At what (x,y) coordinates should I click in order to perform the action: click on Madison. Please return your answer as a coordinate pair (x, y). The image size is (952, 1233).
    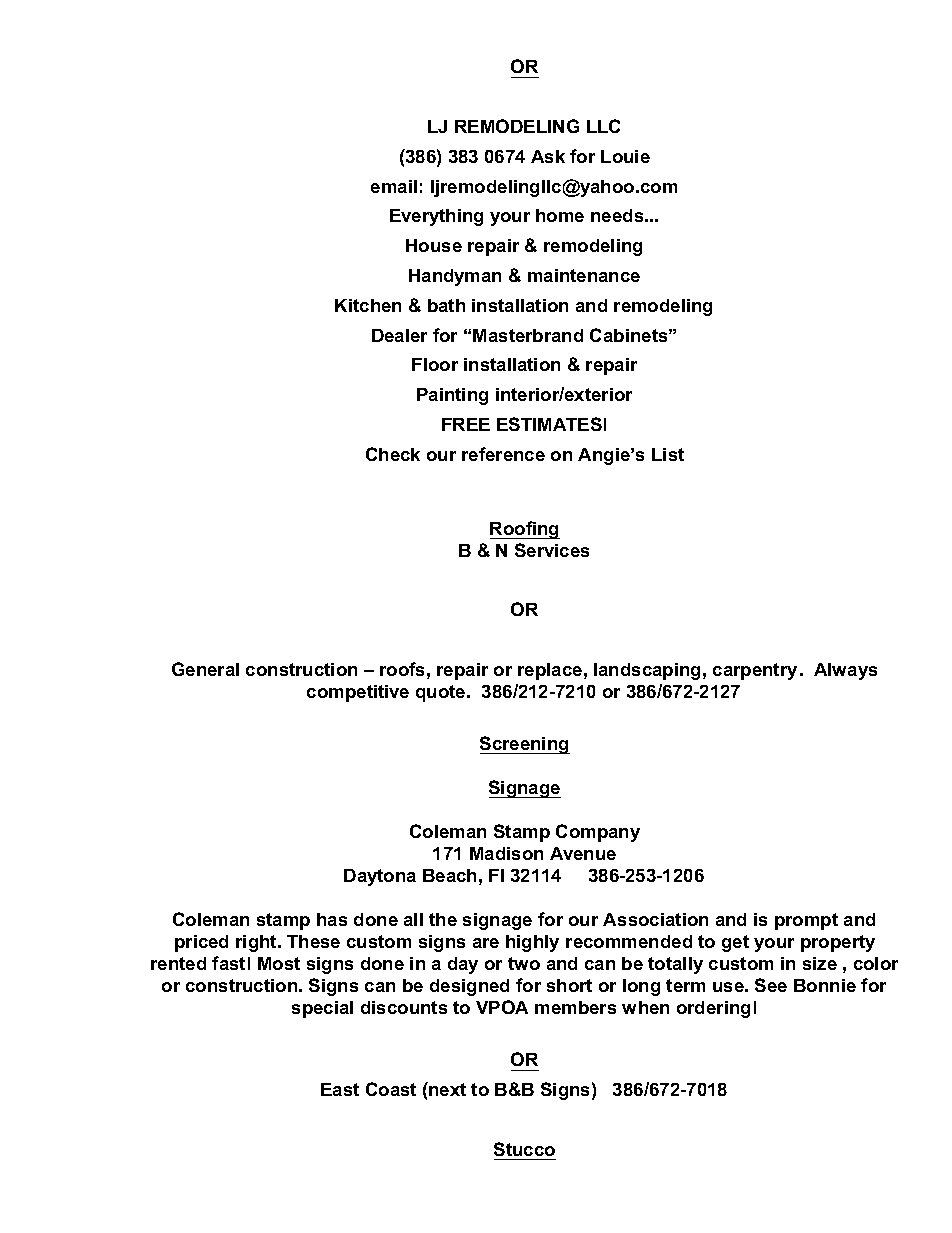
    Looking at the image, I should click on (506, 853).
